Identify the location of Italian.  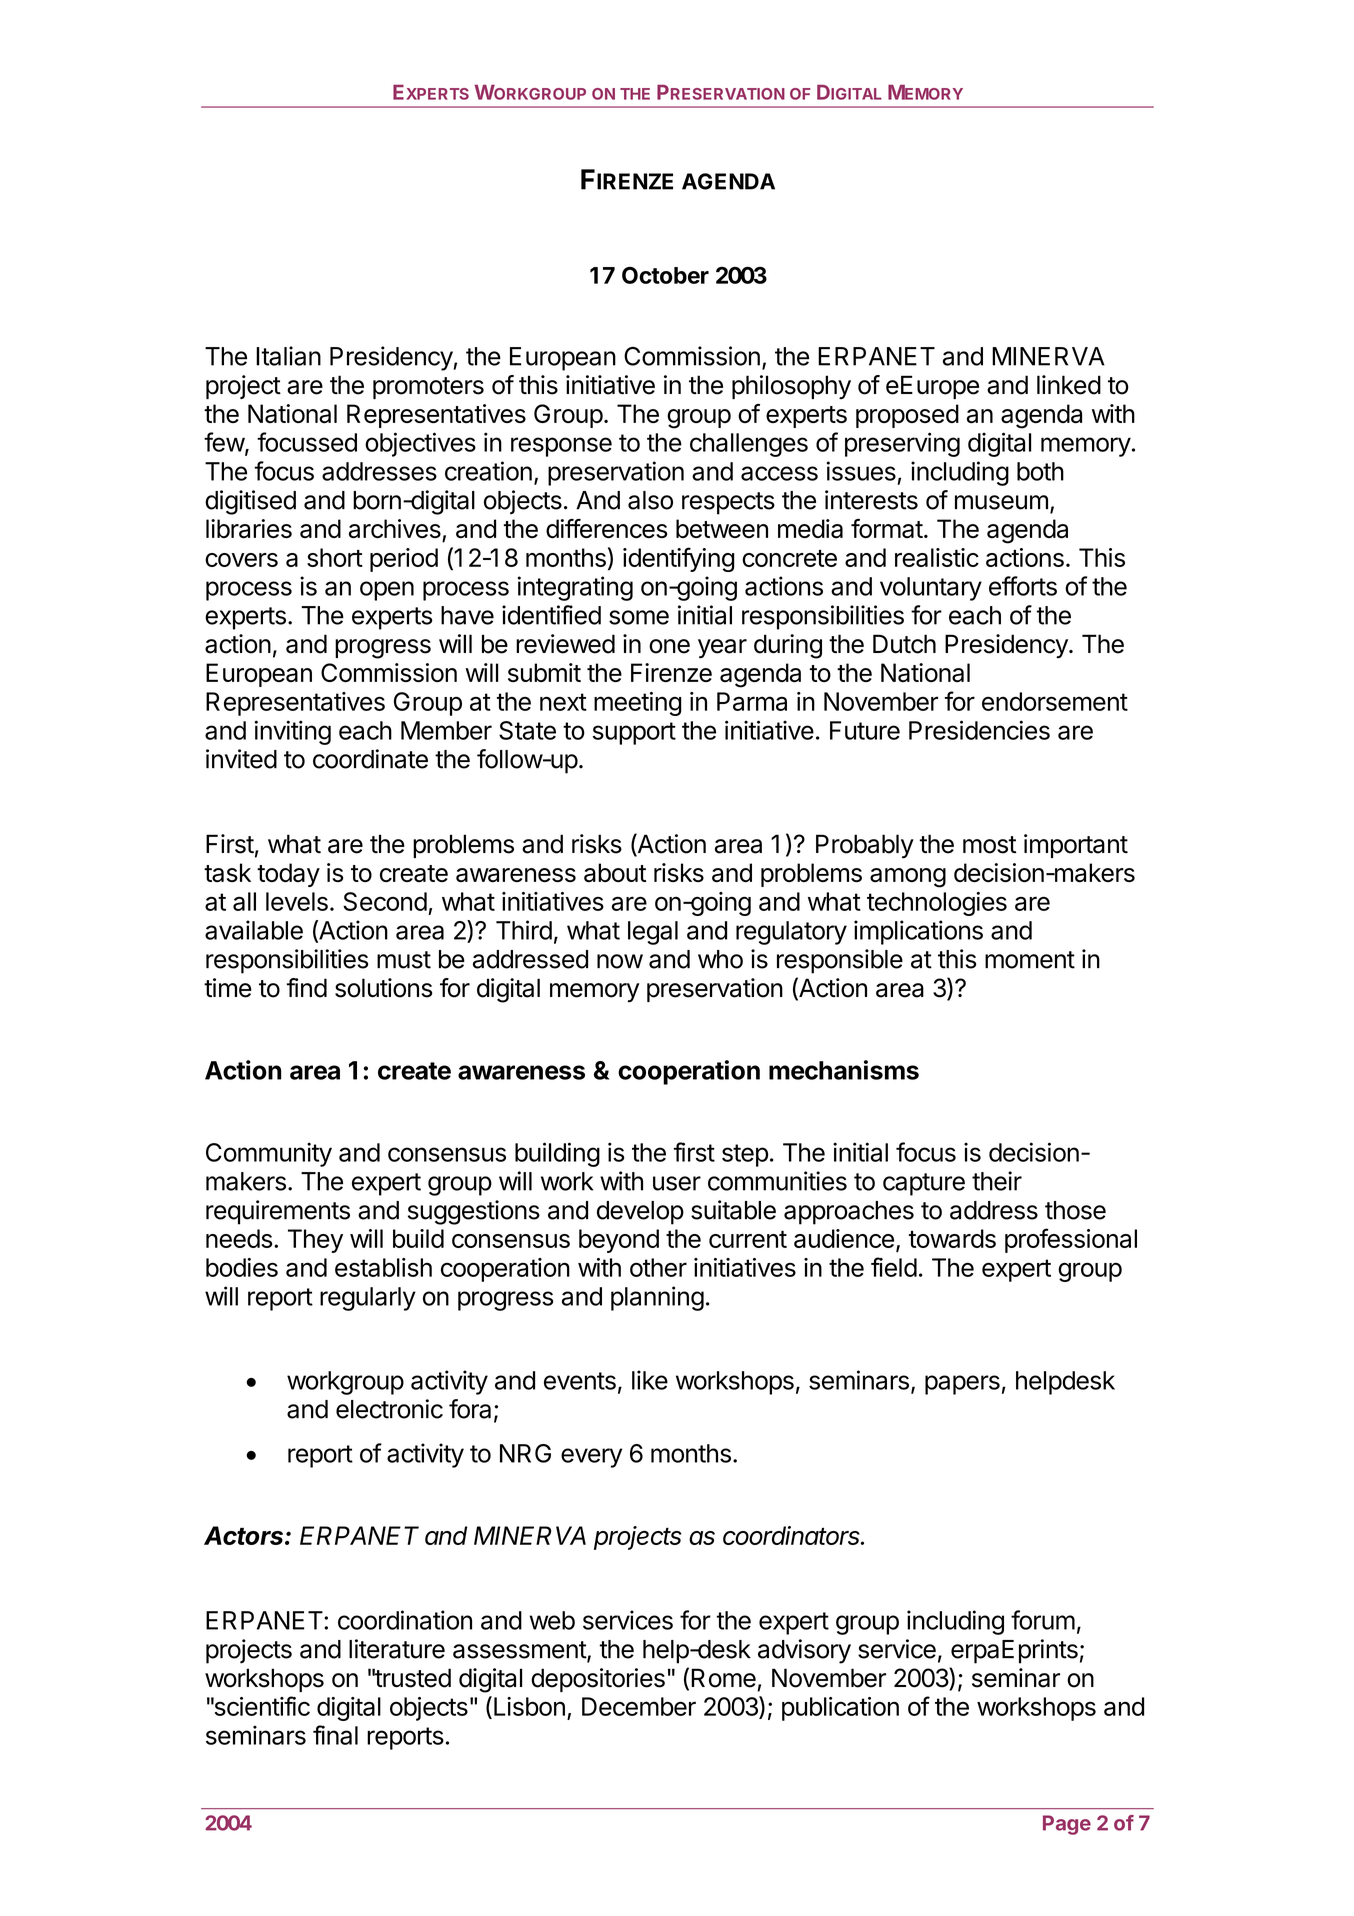
(288, 356).
